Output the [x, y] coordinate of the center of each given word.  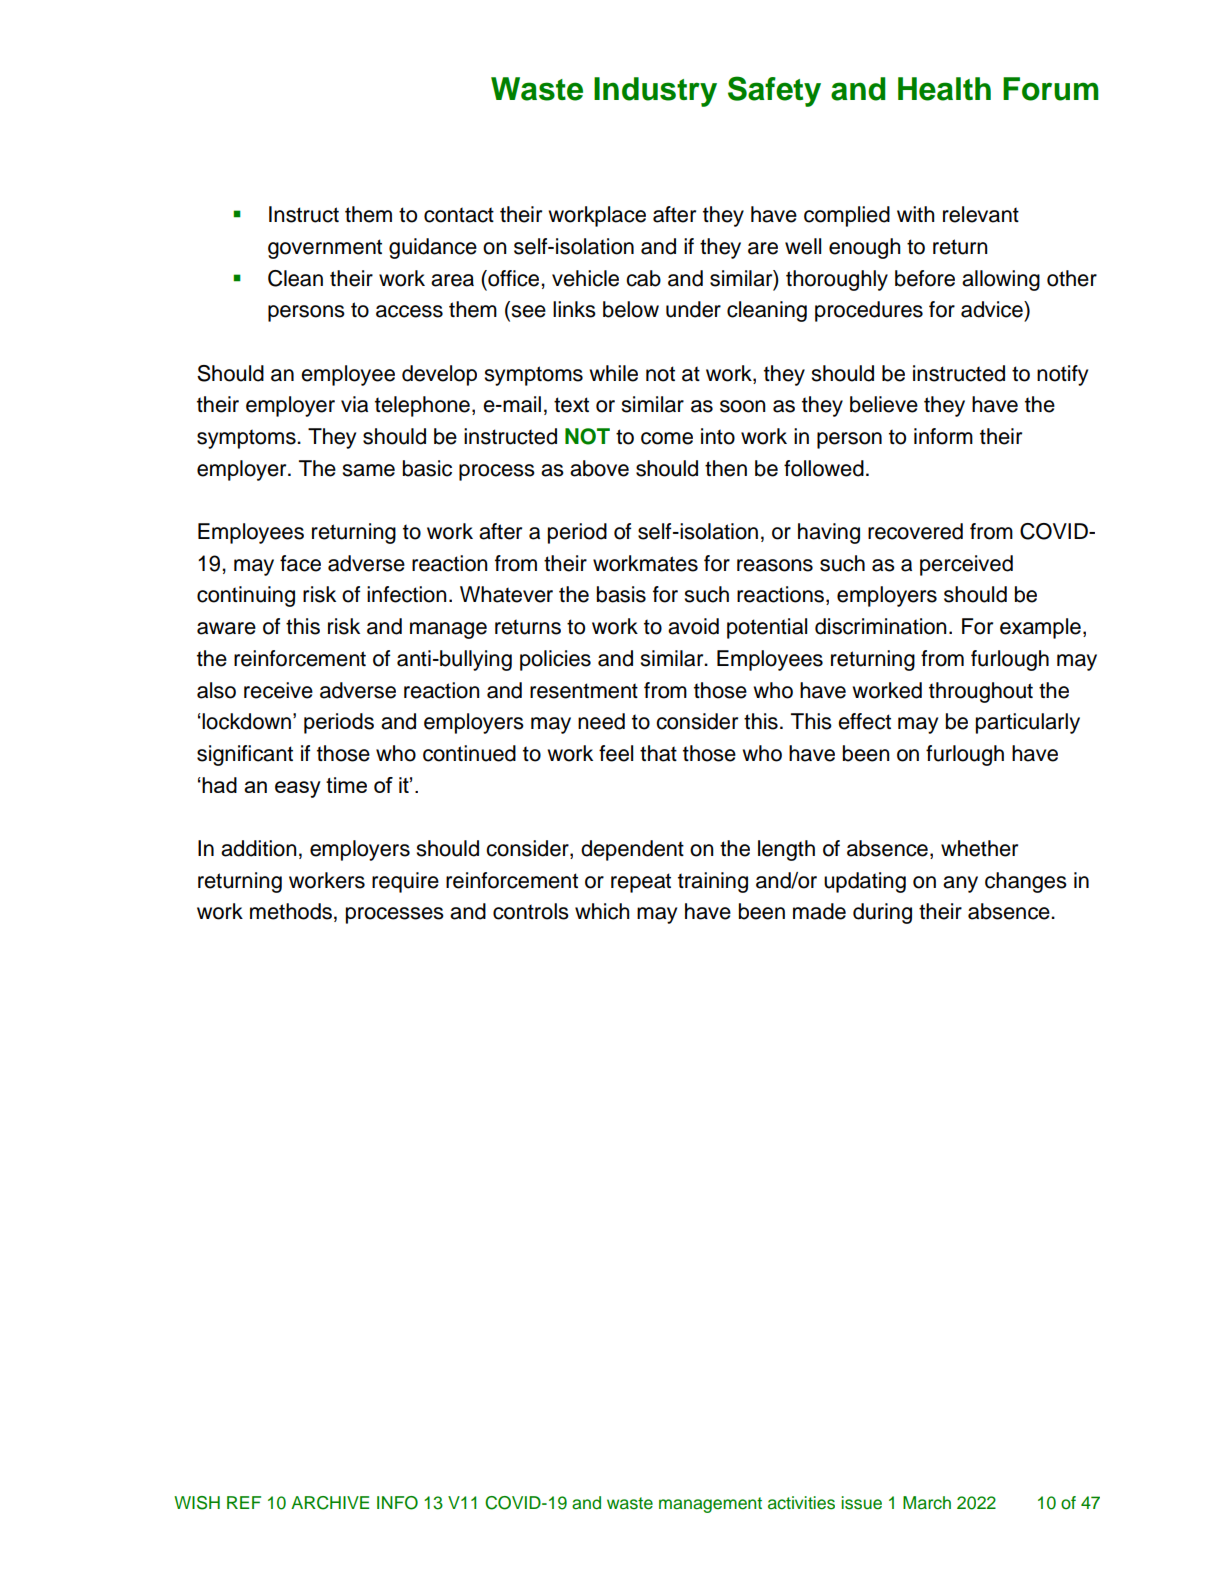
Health [944, 89]
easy [298, 789]
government [325, 249]
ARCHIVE [330, 1503]
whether [979, 848]
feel [616, 753]
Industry [655, 92]
